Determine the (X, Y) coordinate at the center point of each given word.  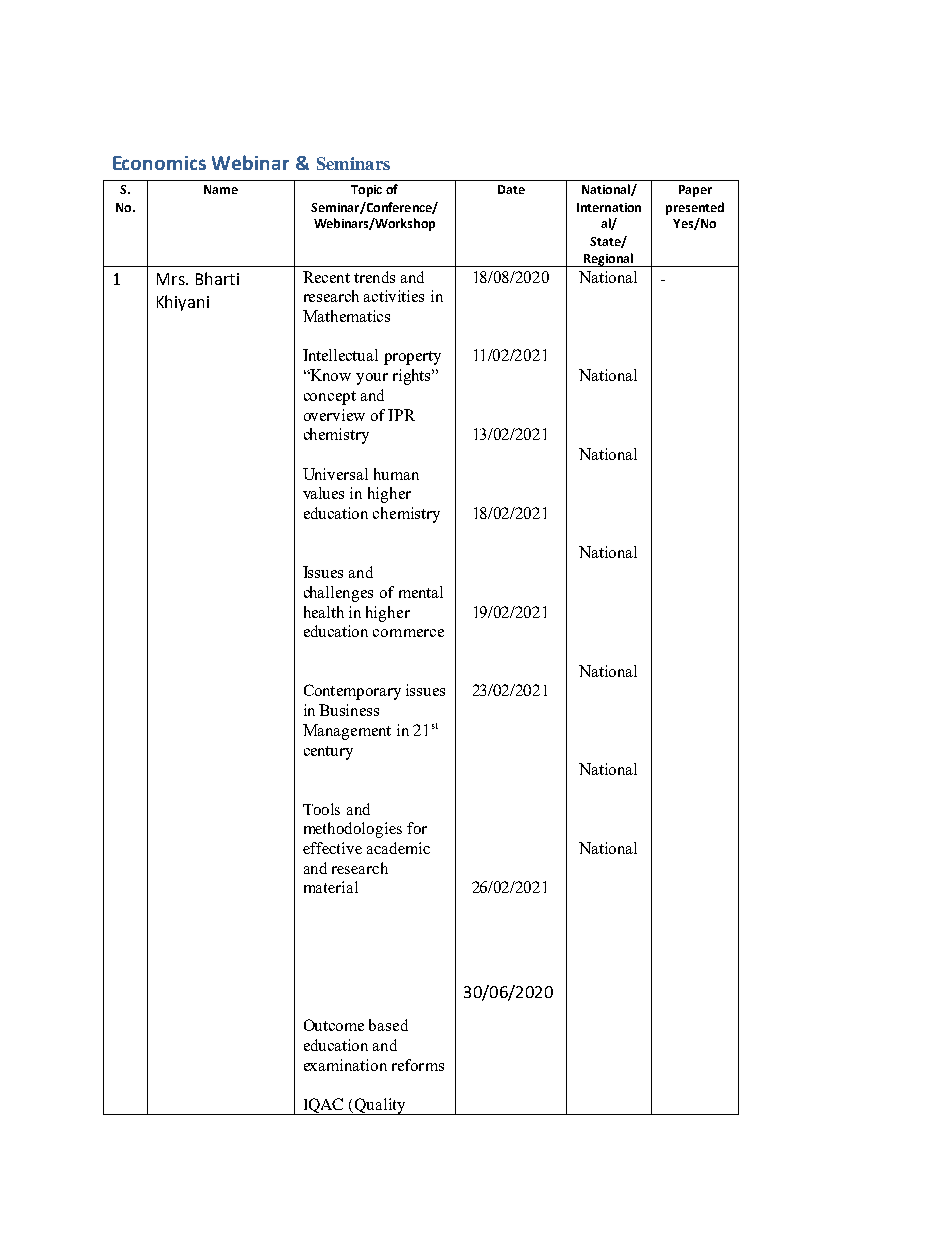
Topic (366, 191)
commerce (408, 633)
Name (221, 189)
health (324, 612)
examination (345, 1065)
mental (421, 592)
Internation (609, 207)
